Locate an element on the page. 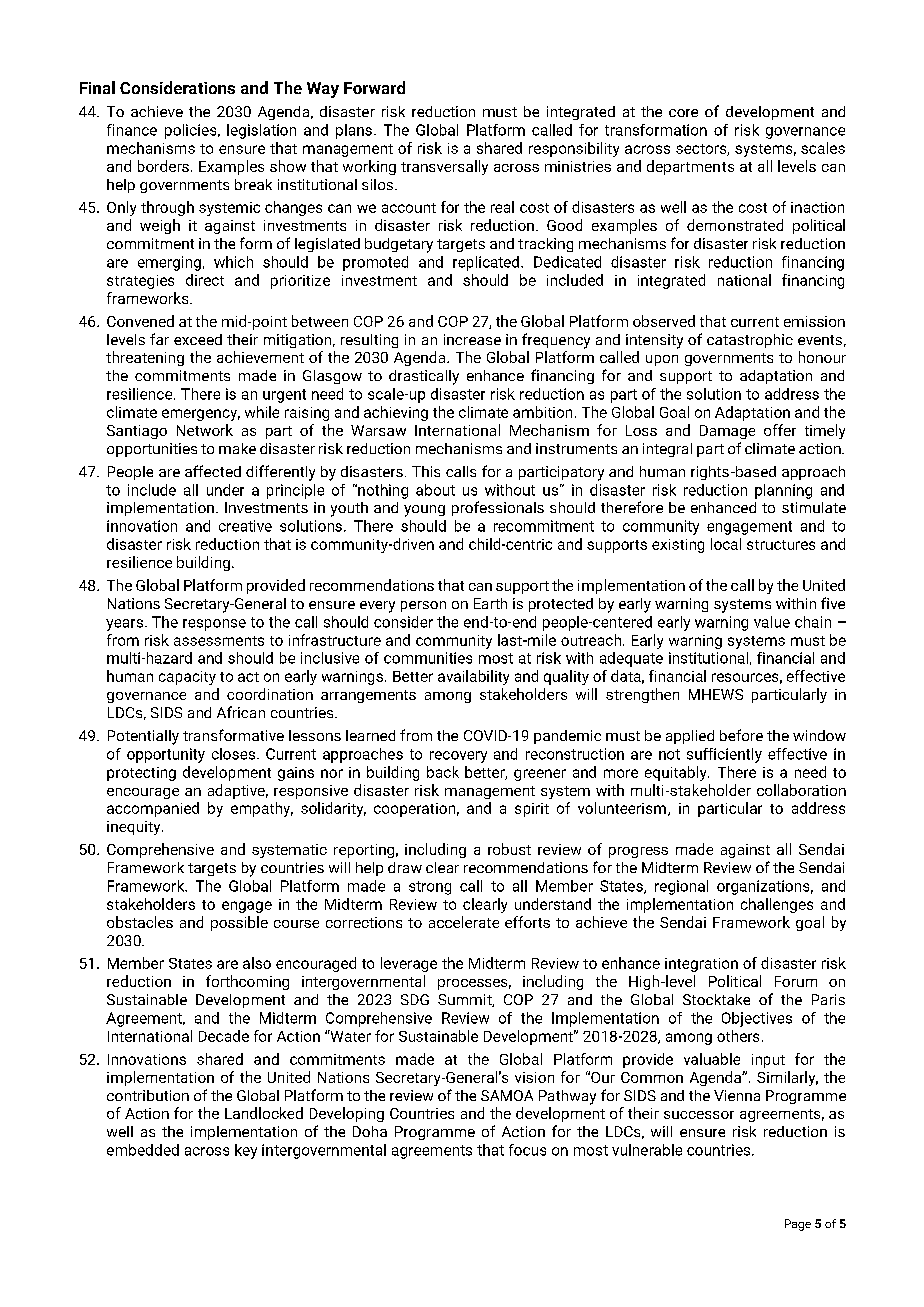 The image size is (924, 1307). value is located at coordinates (772, 622).
